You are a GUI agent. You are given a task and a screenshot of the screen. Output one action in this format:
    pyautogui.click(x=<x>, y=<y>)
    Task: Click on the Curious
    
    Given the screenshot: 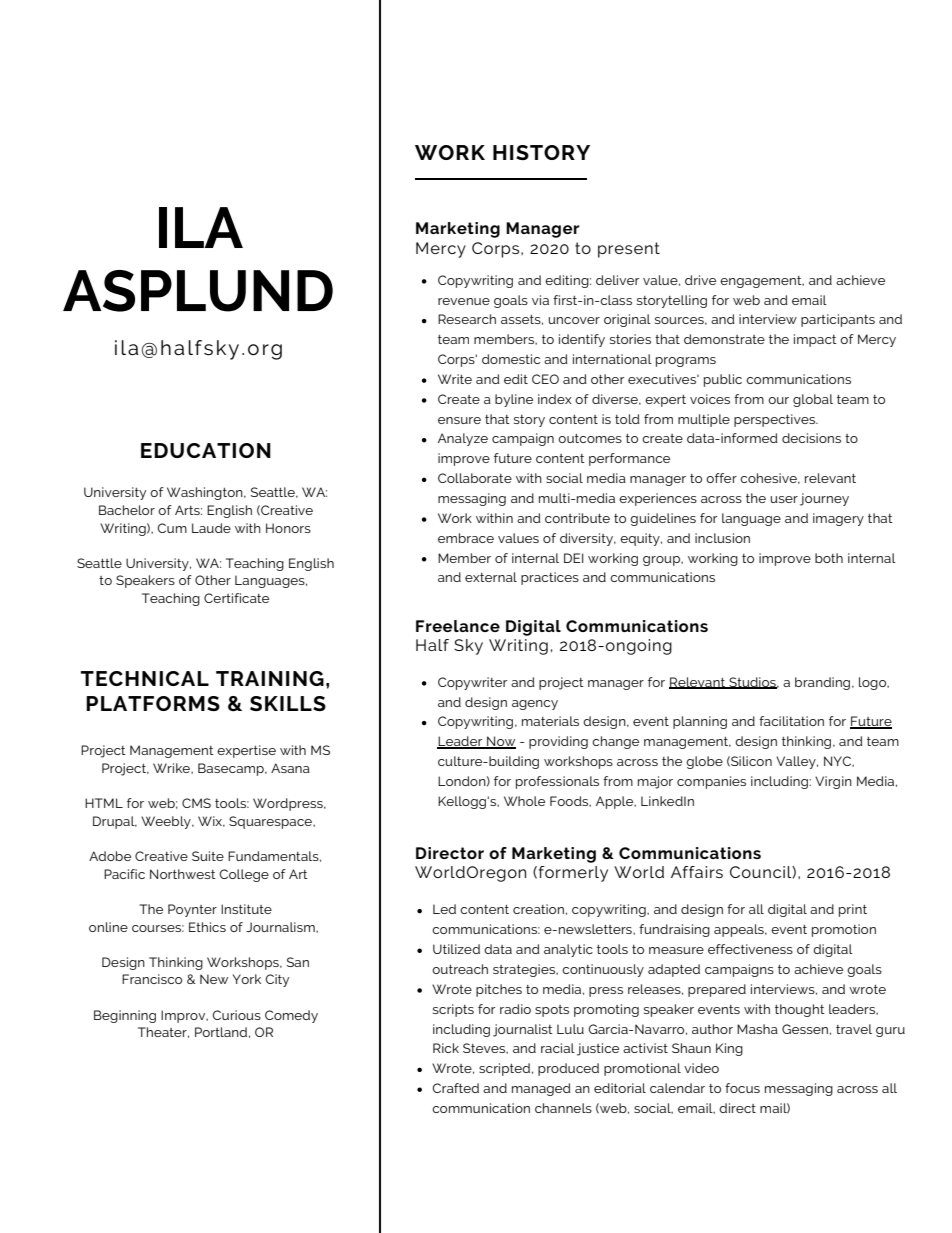 What is the action you would take?
    pyautogui.click(x=236, y=1015)
